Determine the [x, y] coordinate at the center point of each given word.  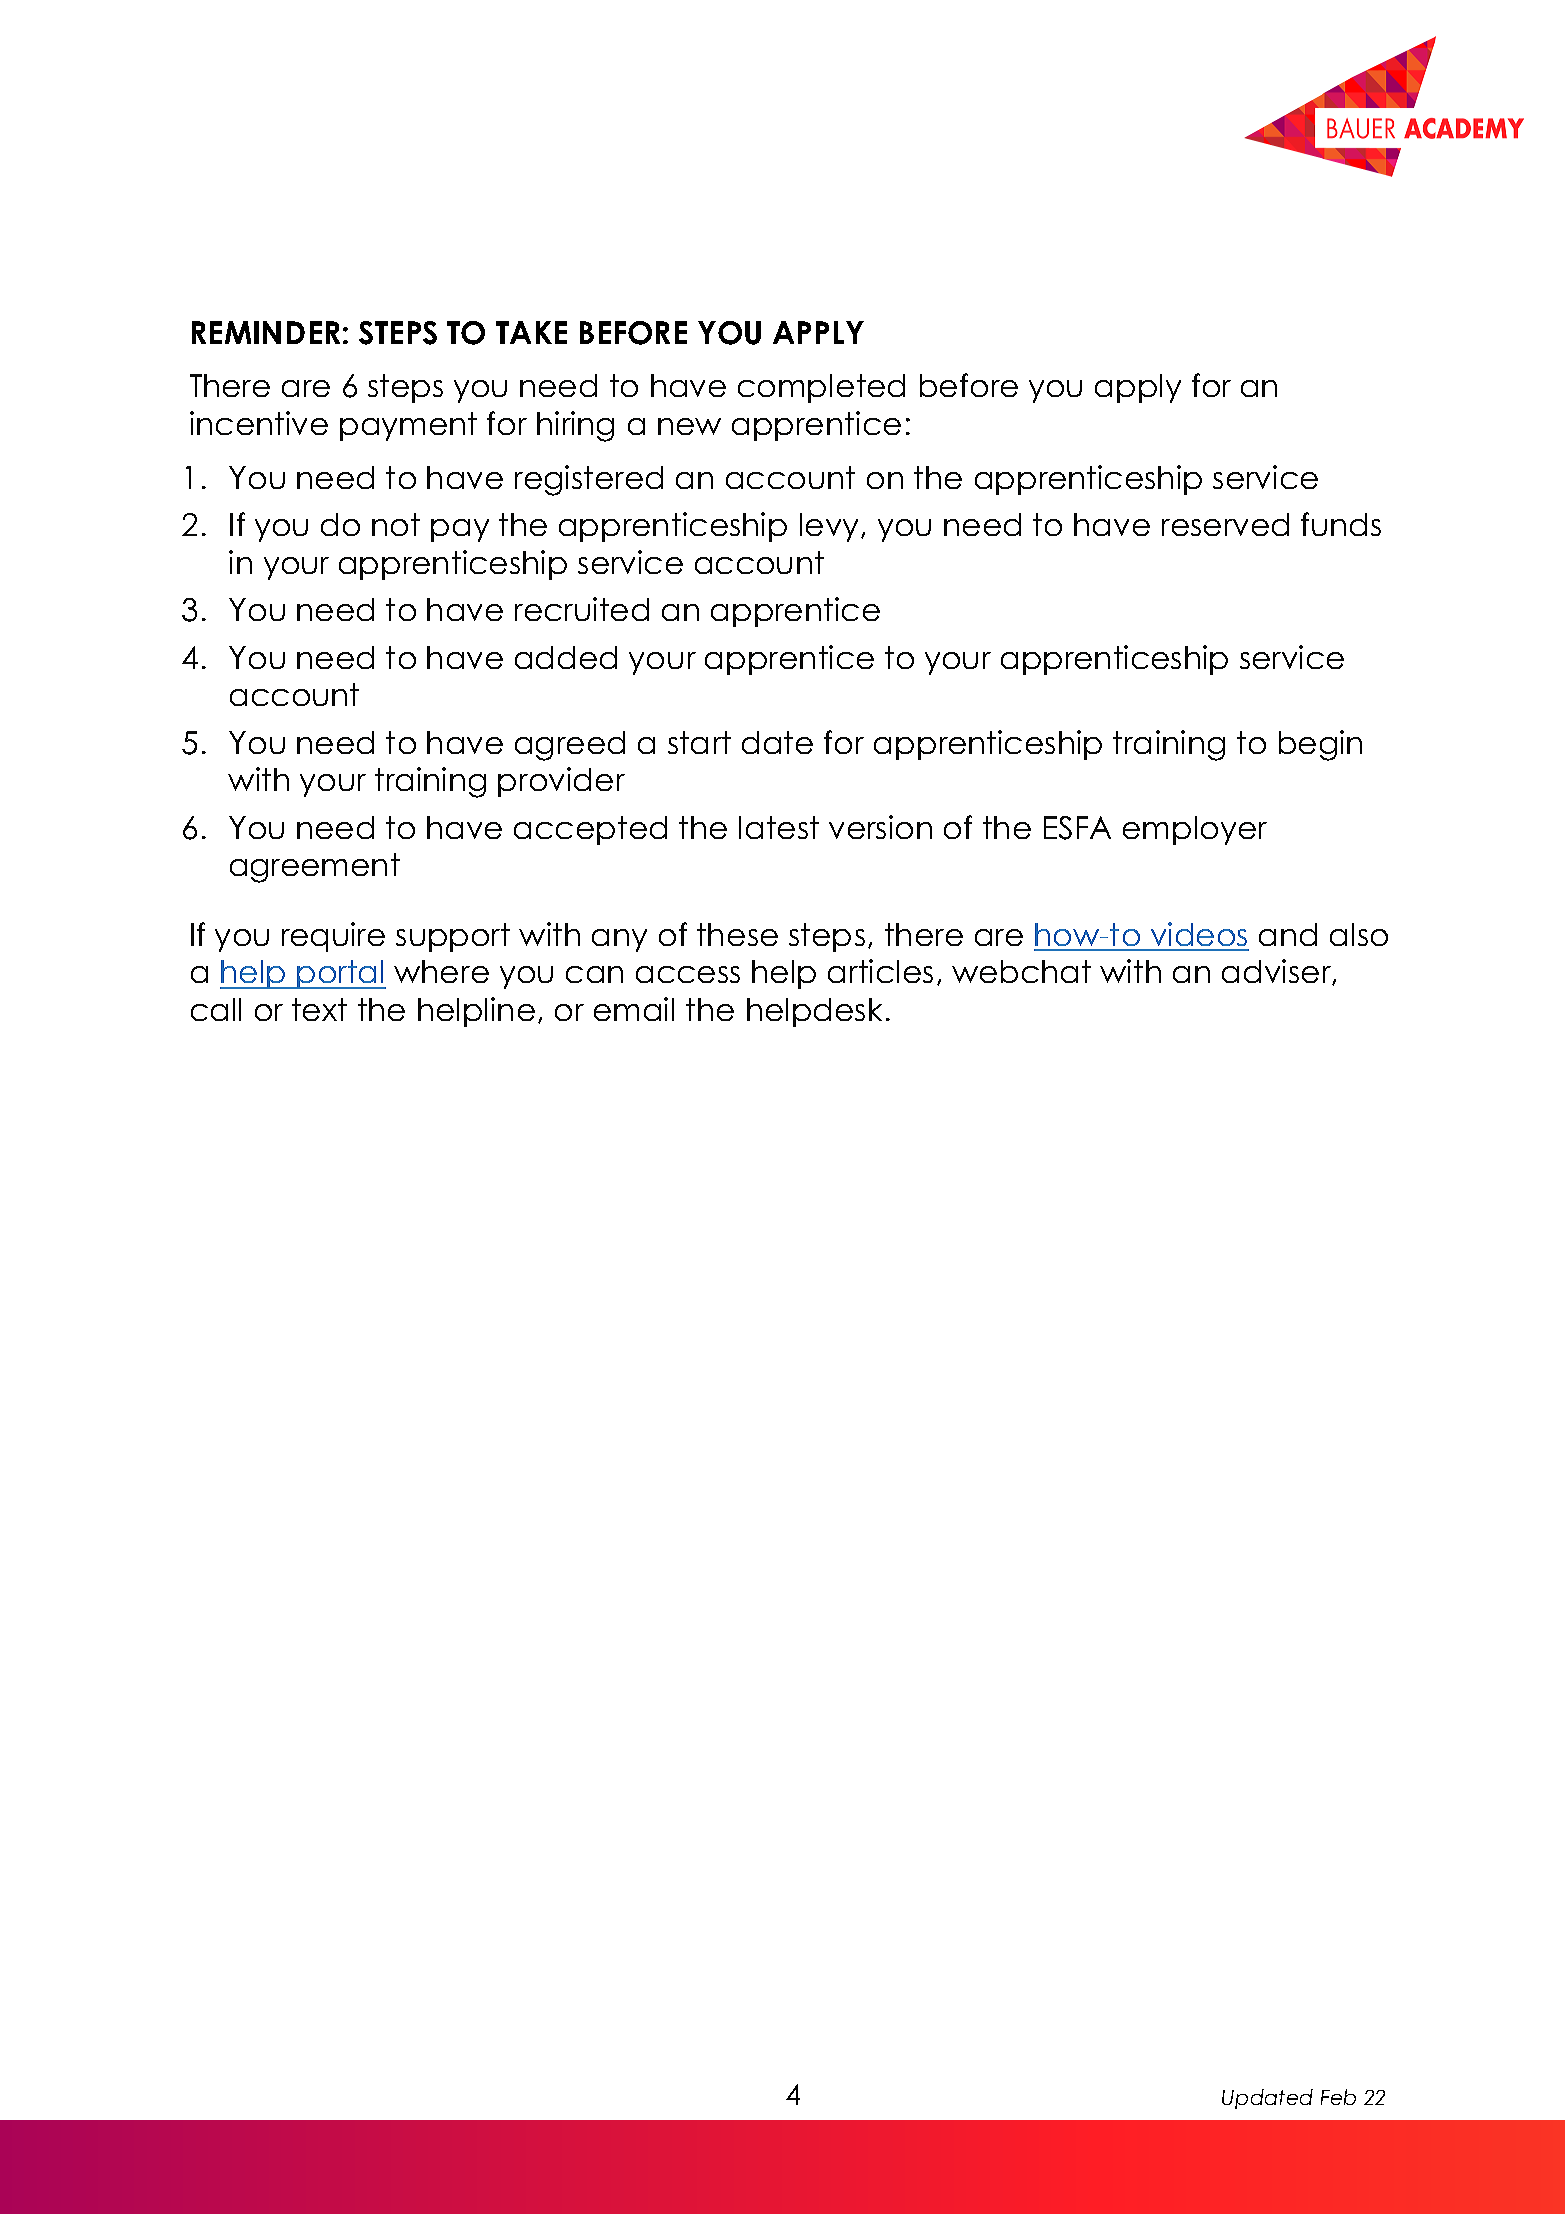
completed [821, 388]
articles [880, 971]
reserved [1225, 524]
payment [408, 426]
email [634, 1009]
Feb [1338, 2097]
